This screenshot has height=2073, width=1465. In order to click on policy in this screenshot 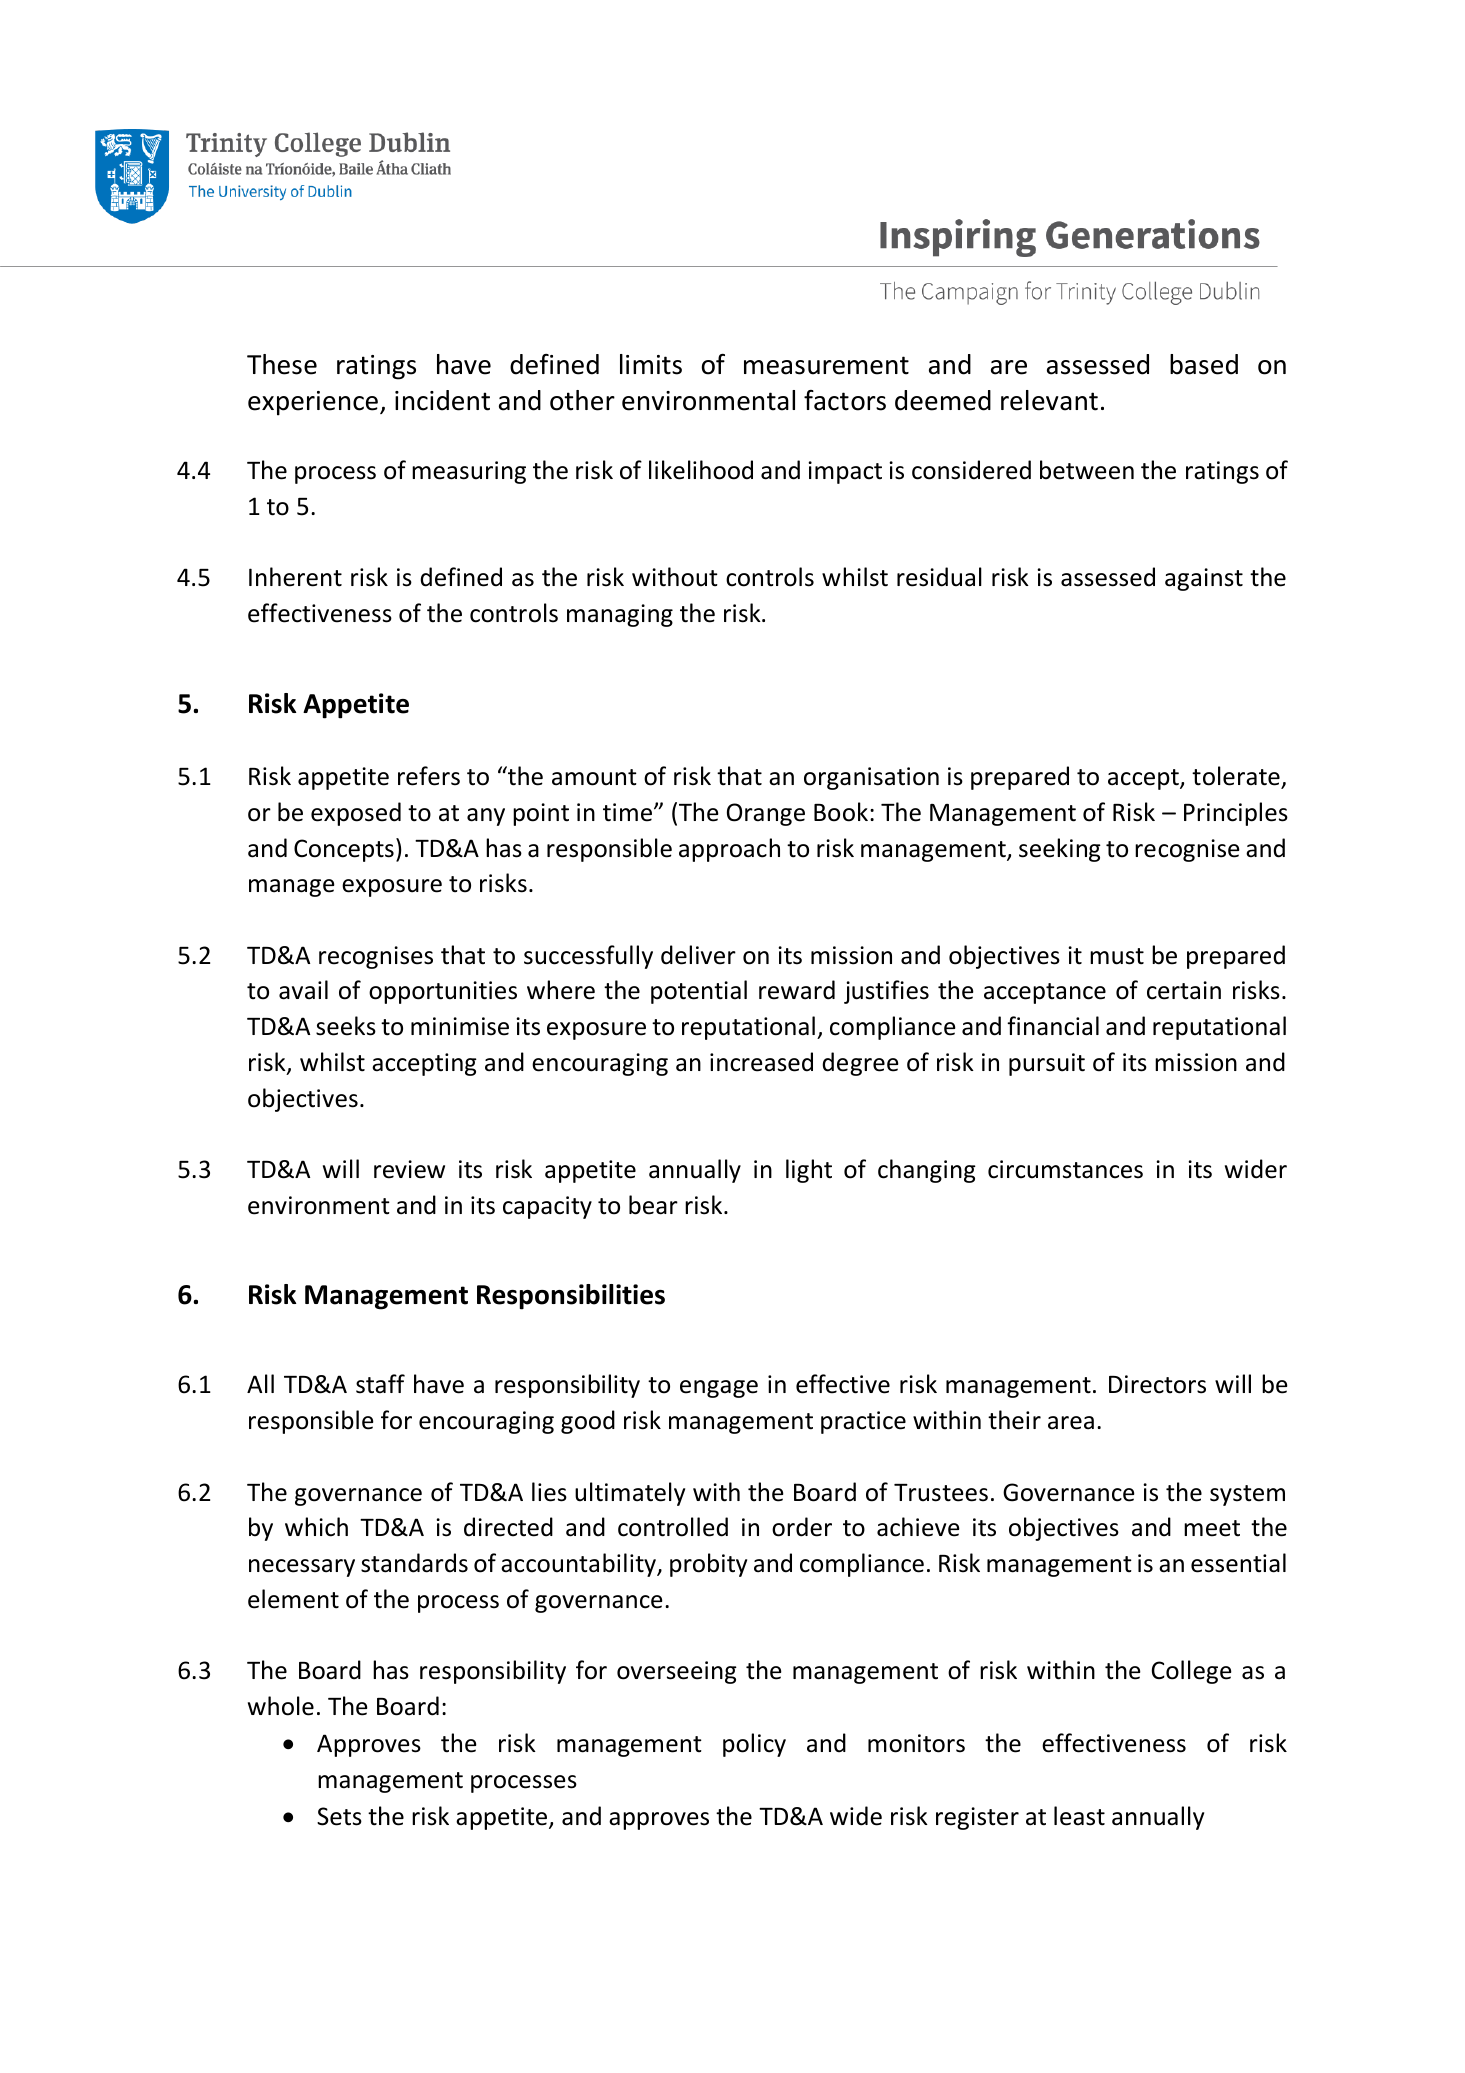, I will do `click(754, 1745)`.
